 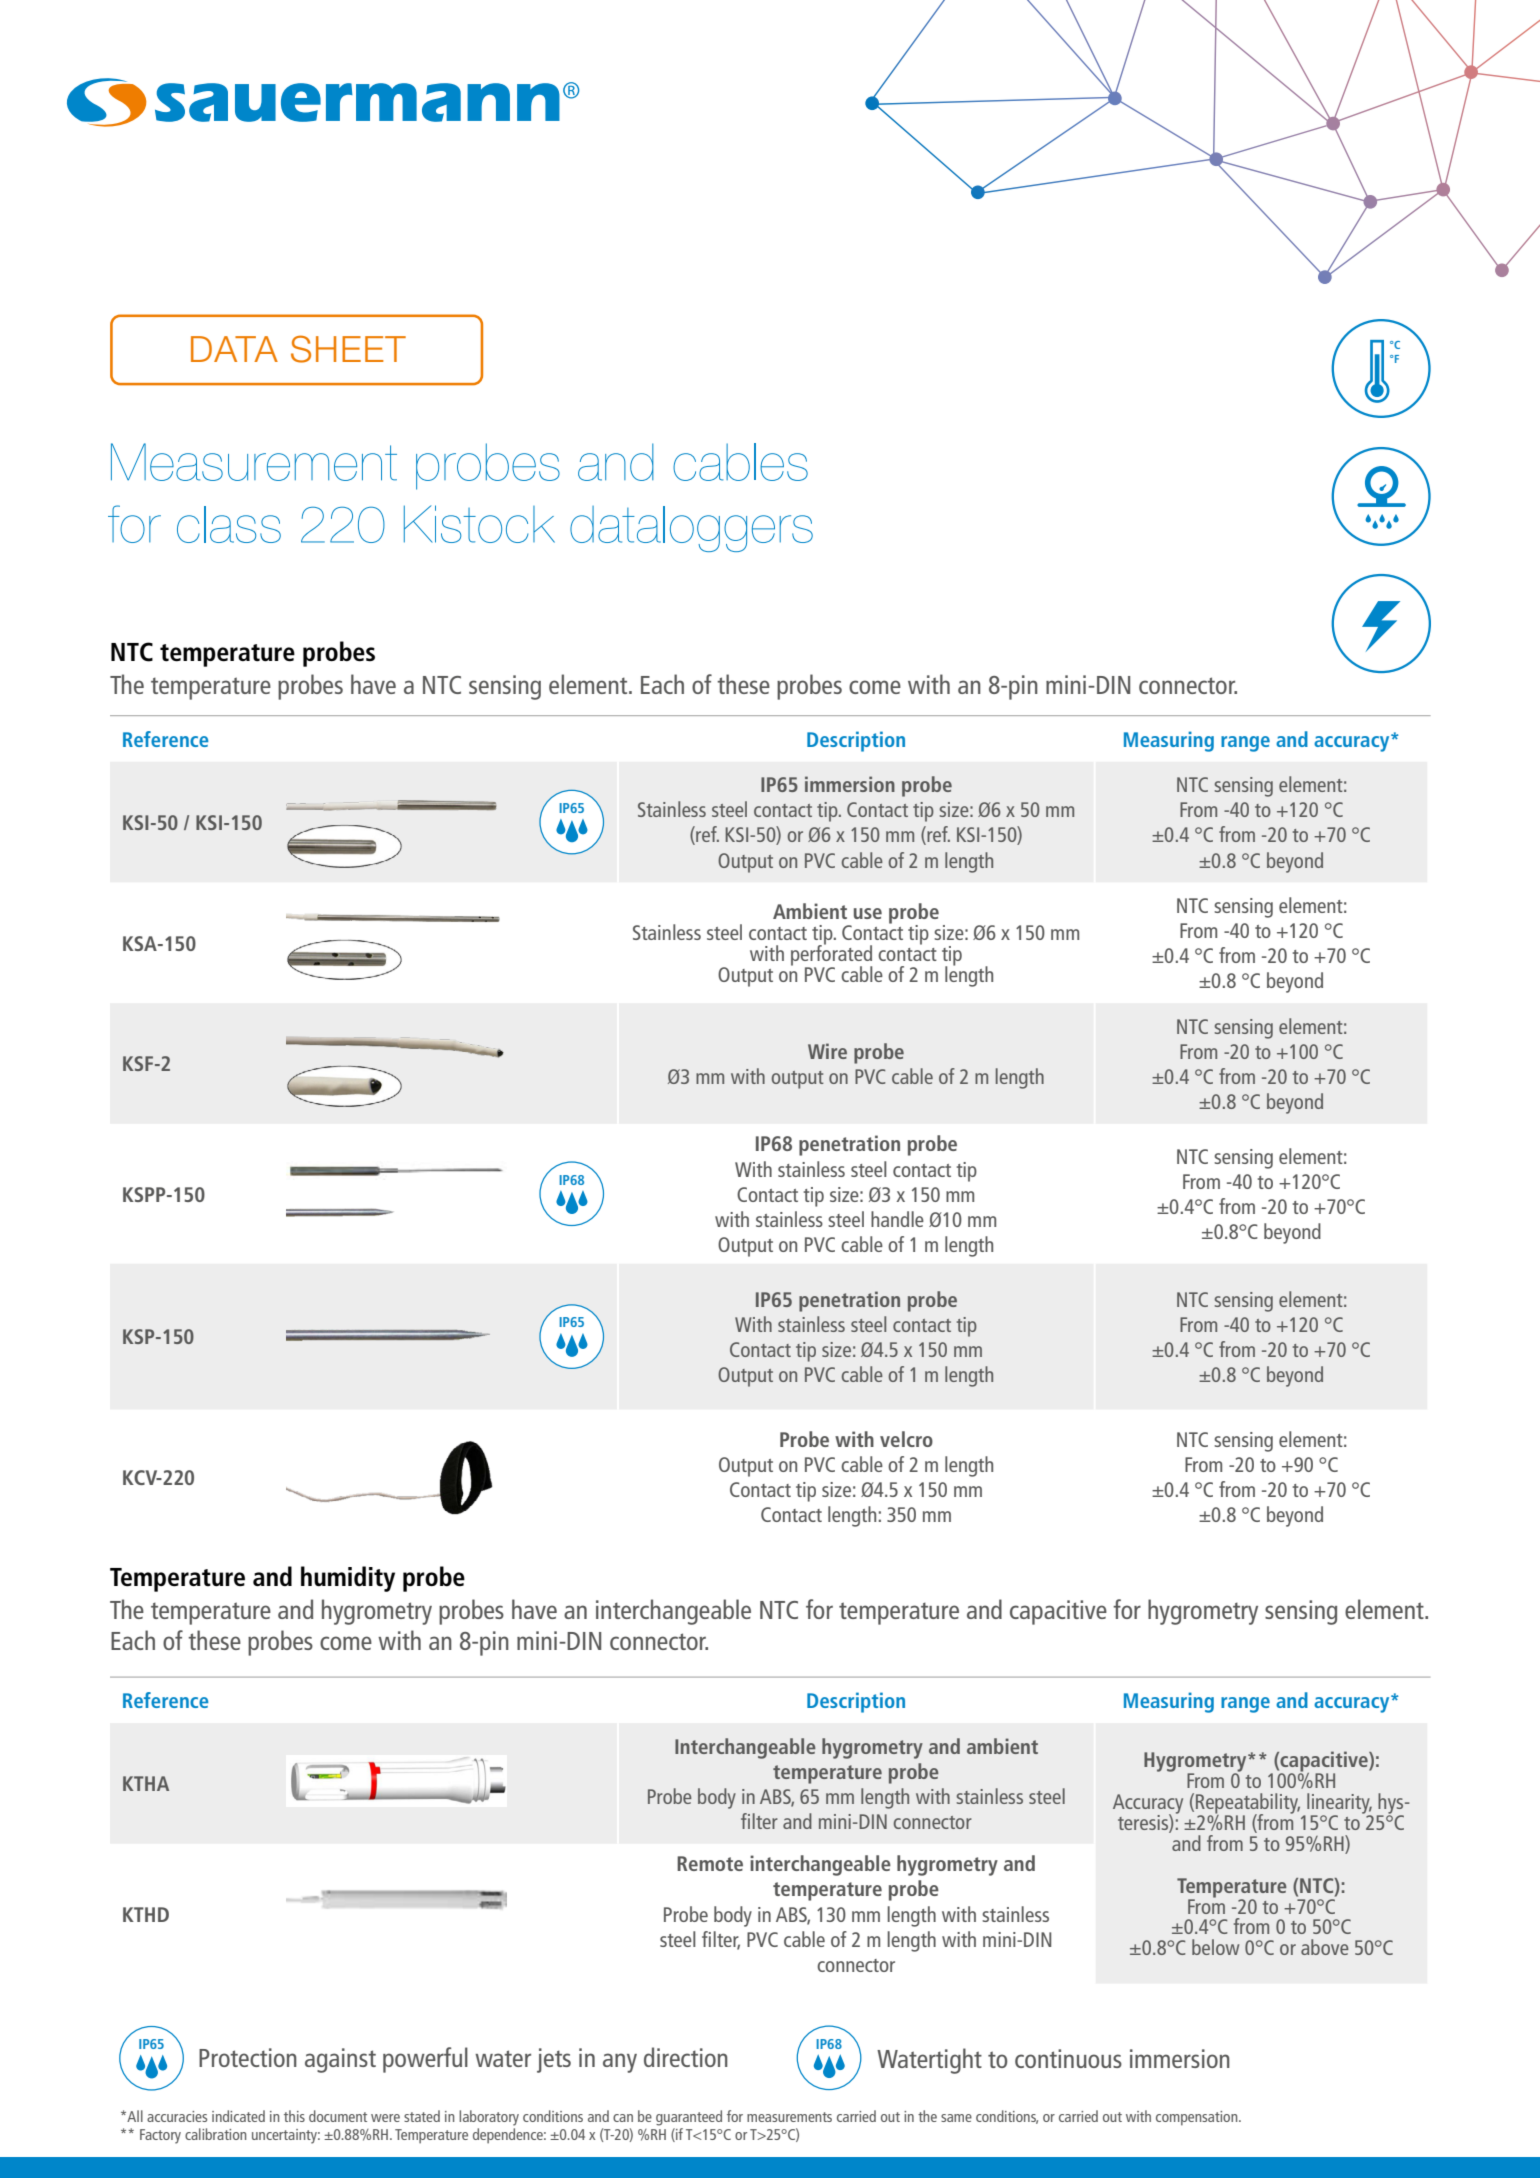 What do you see at coordinates (710, 1863) in the screenshot?
I see `Remote` at bounding box center [710, 1863].
